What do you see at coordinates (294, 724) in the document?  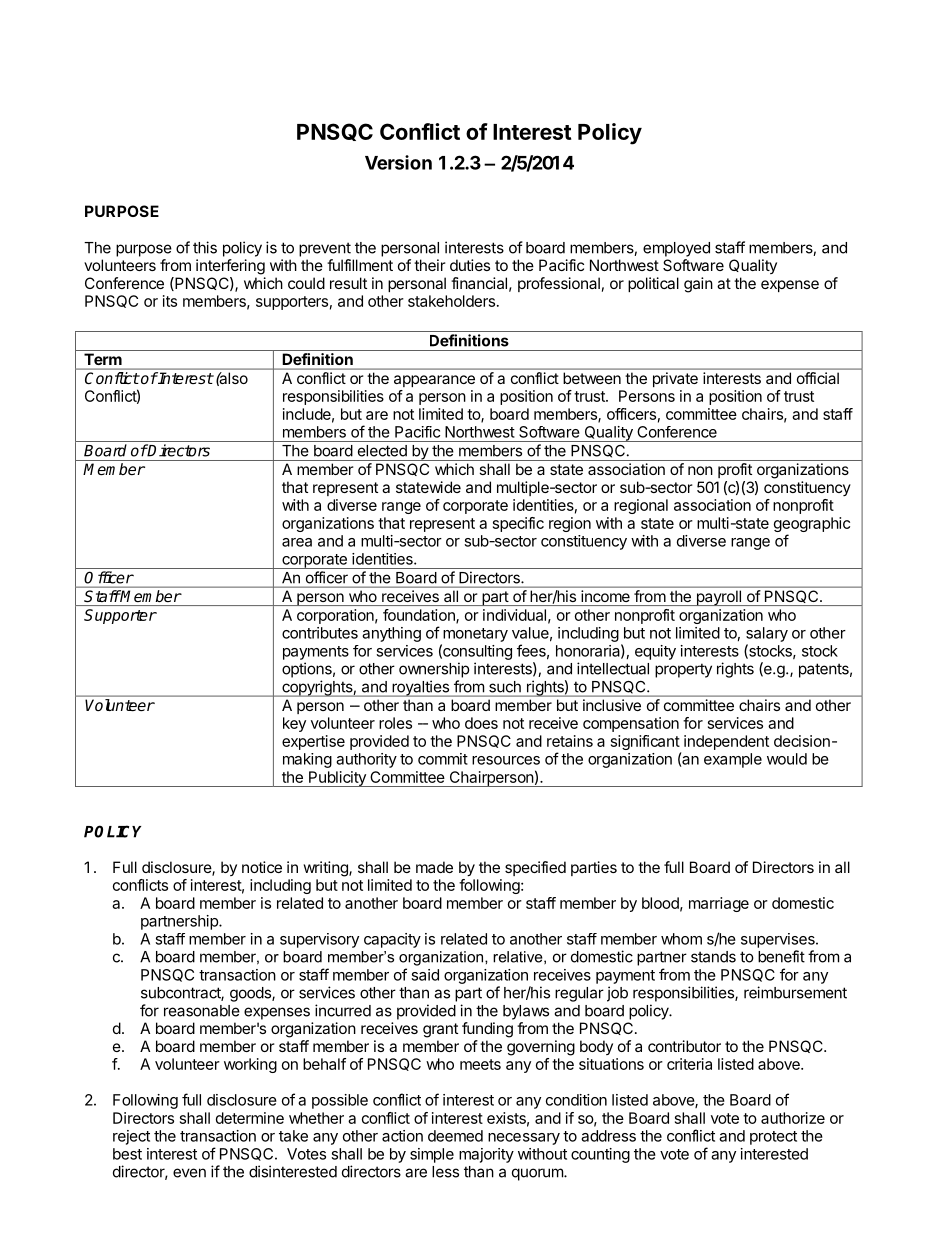 I see `key` at bounding box center [294, 724].
